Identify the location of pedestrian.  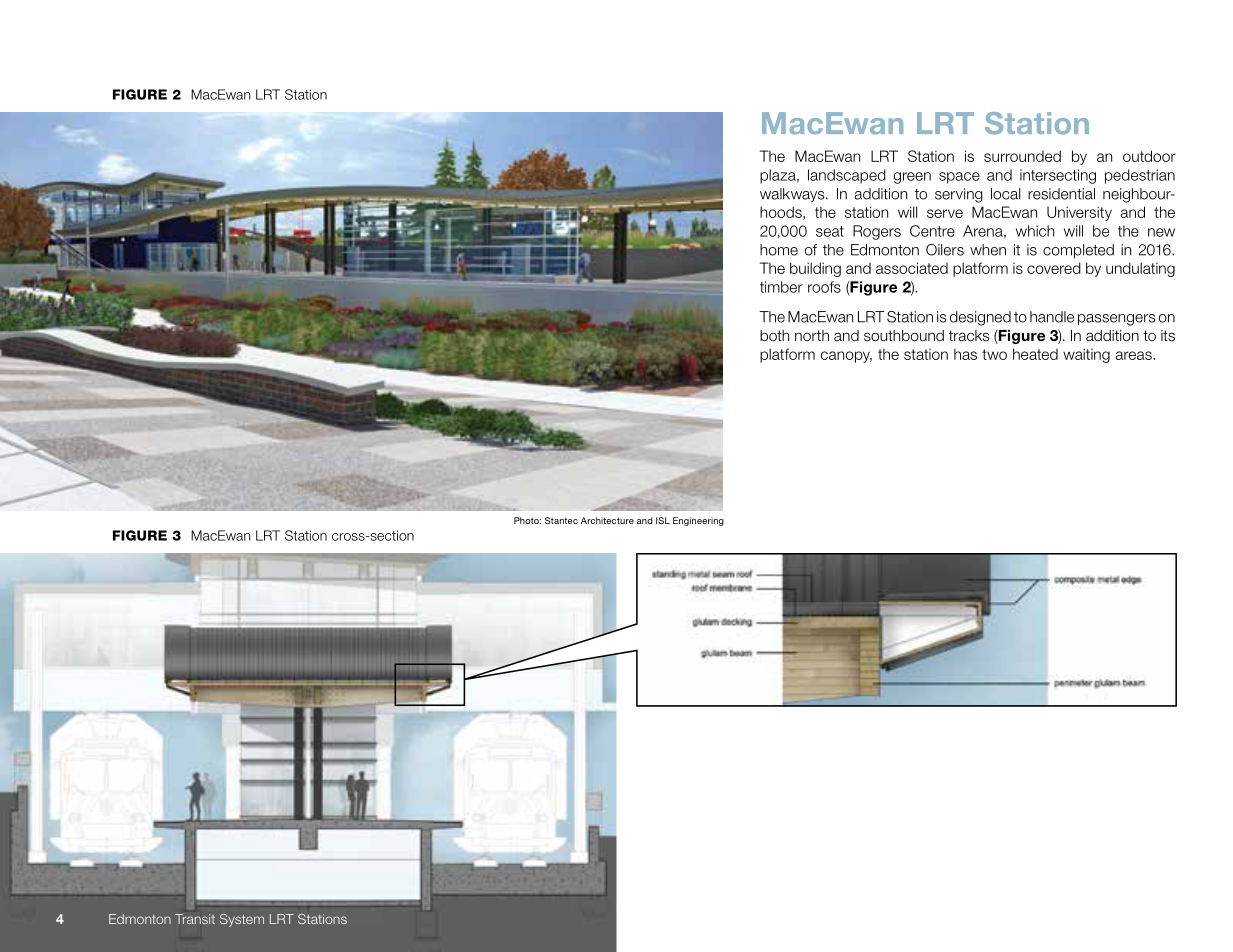
(1140, 176).
